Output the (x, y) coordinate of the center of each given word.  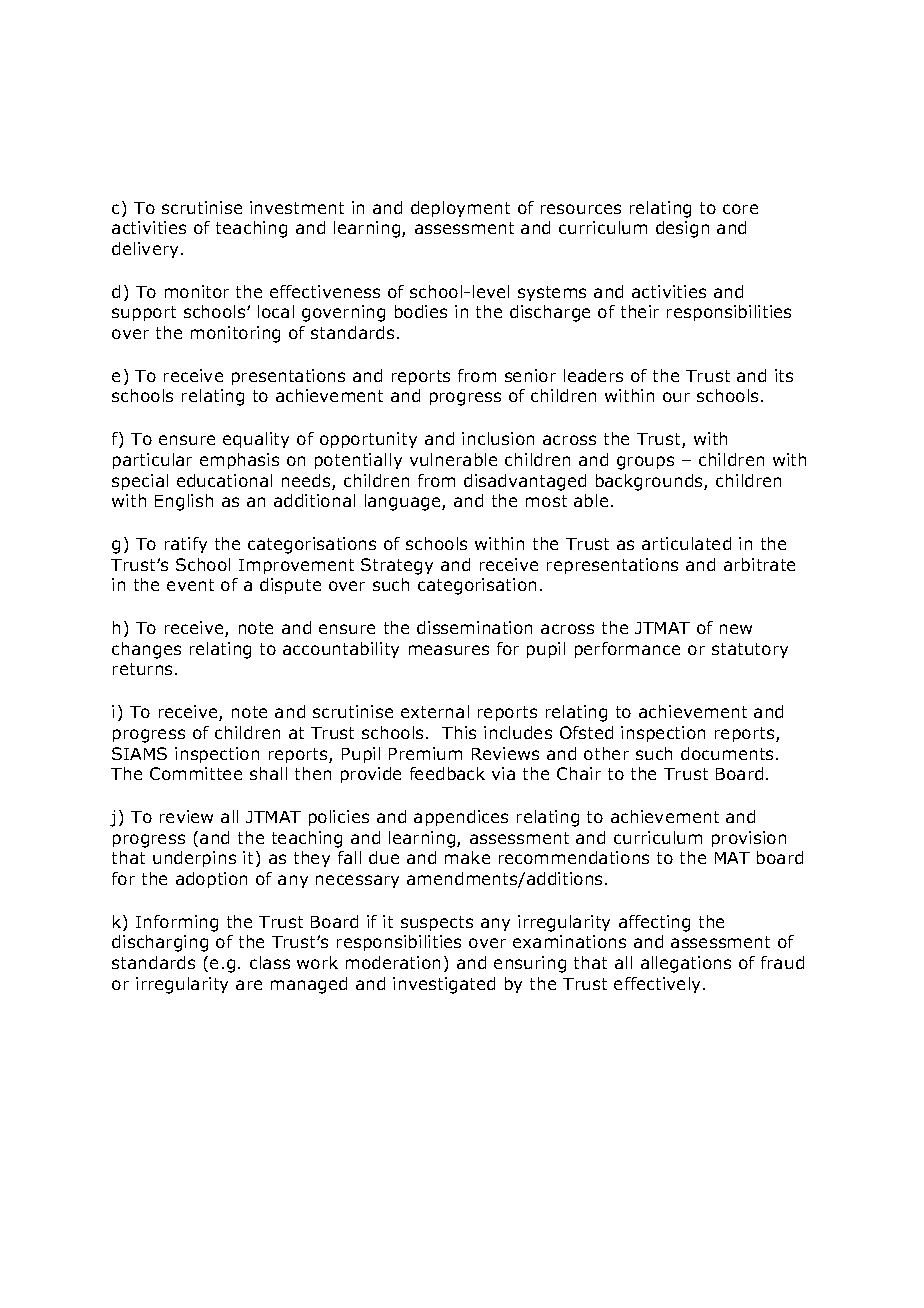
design (682, 229)
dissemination (474, 627)
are (249, 985)
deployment (460, 209)
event (190, 585)
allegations (686, 964)
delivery (147, 250)
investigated (444, 985)
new (736, 629)
